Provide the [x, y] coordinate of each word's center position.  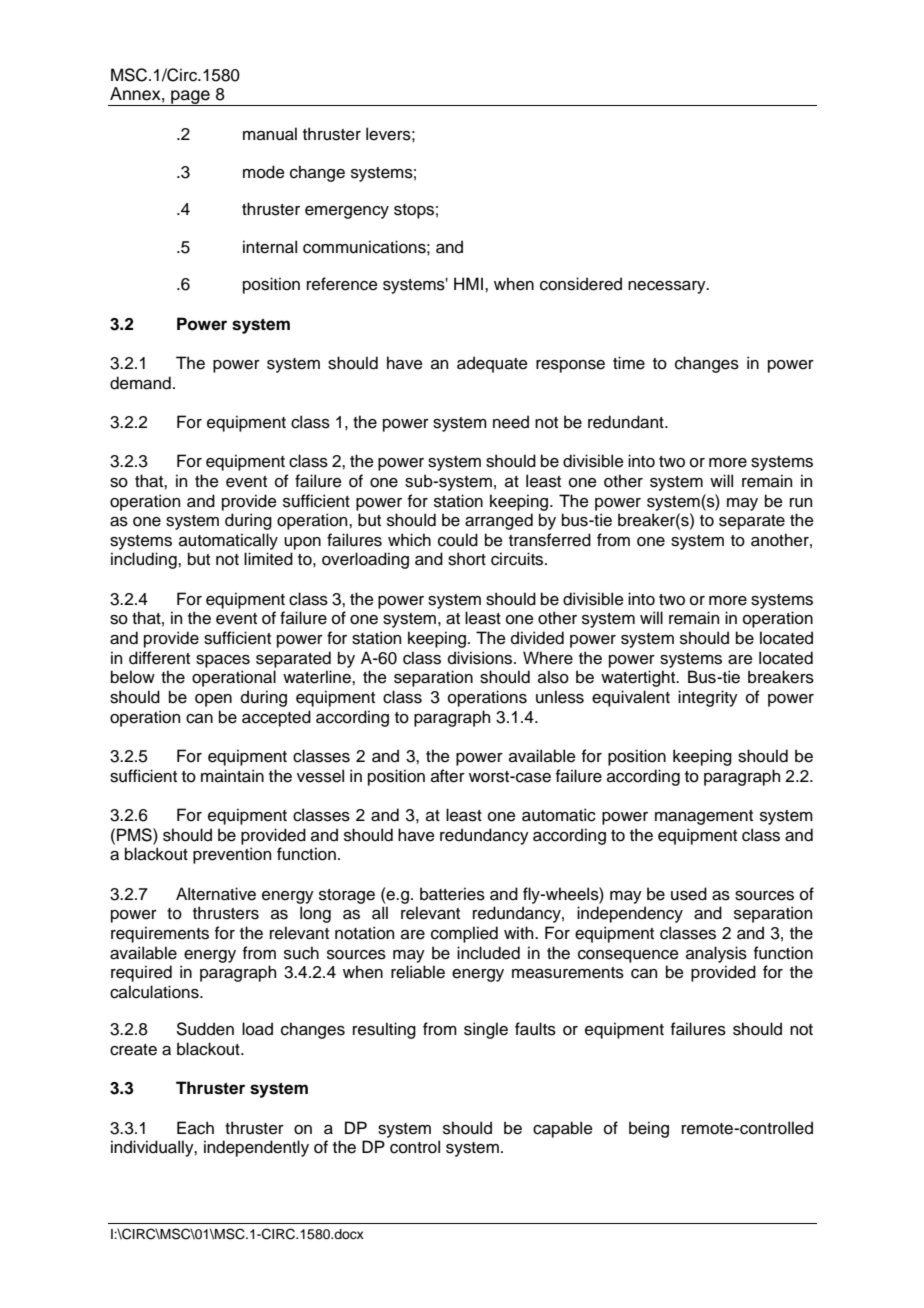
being [649, 1129]
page [190, 98]
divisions [481, 658]
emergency [347, 212]
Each [195, 1128]
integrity [708, 698]
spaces [223, 661]
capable [563, 1129]
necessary [668, 287]
